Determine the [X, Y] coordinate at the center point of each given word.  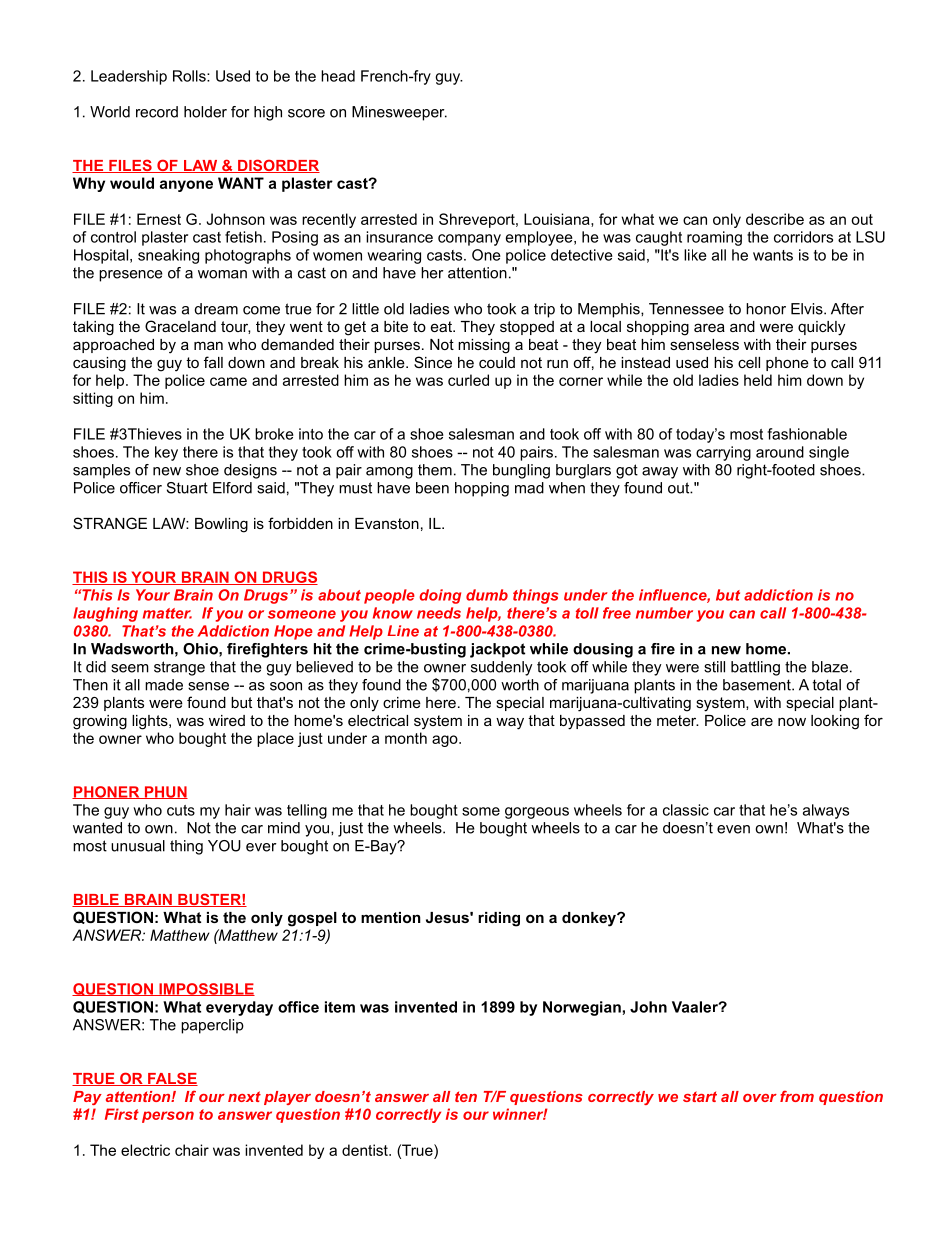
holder [205, 112]
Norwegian [582, 1008]
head [338, 76]
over [760, 1098]
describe [775, 219]
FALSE [172, 1079]
